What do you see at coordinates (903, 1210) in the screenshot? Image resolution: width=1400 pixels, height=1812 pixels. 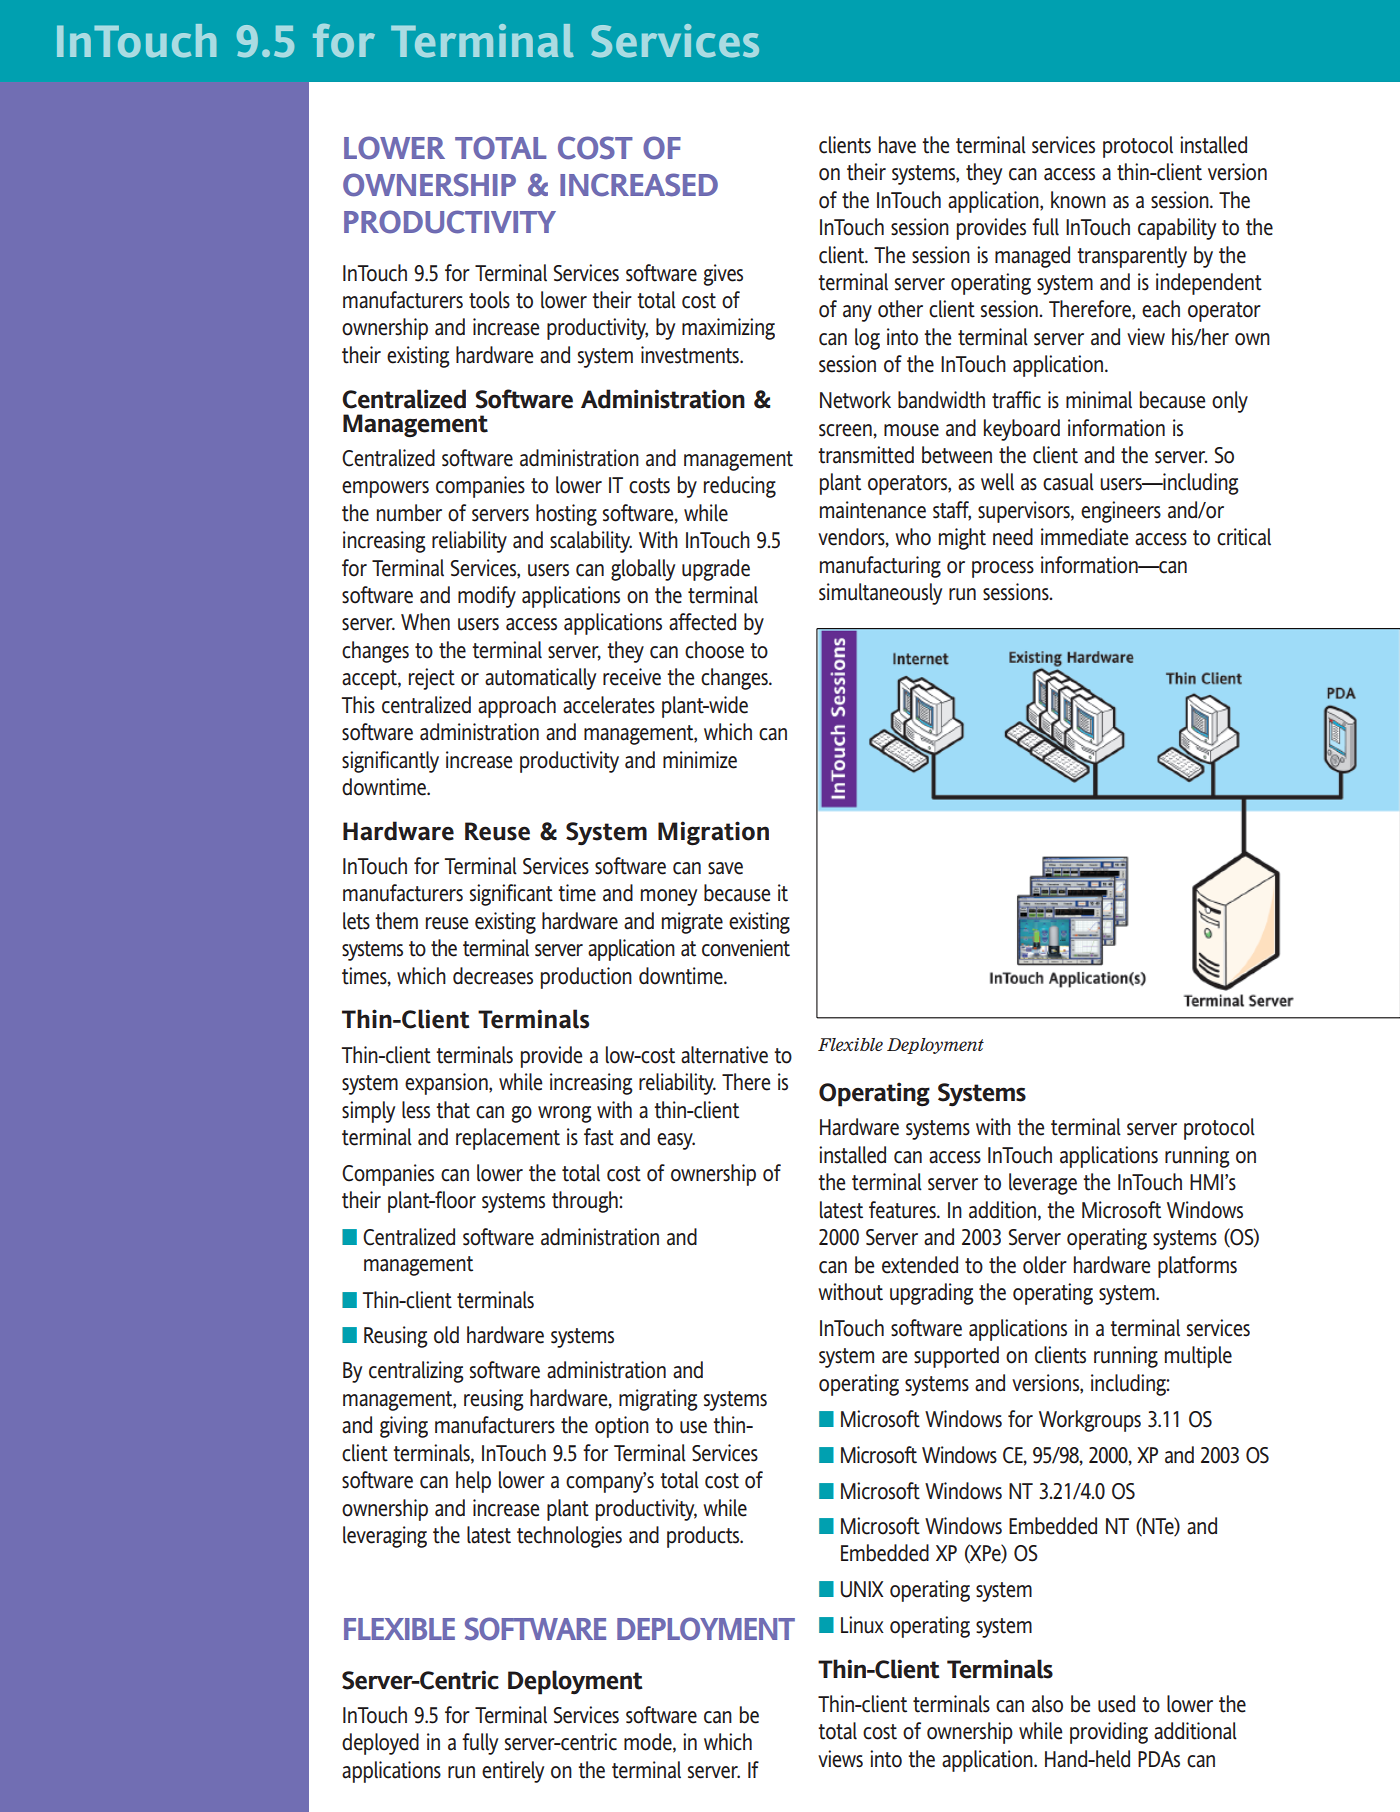 I see `features` at bounding box center [903, 1210].
